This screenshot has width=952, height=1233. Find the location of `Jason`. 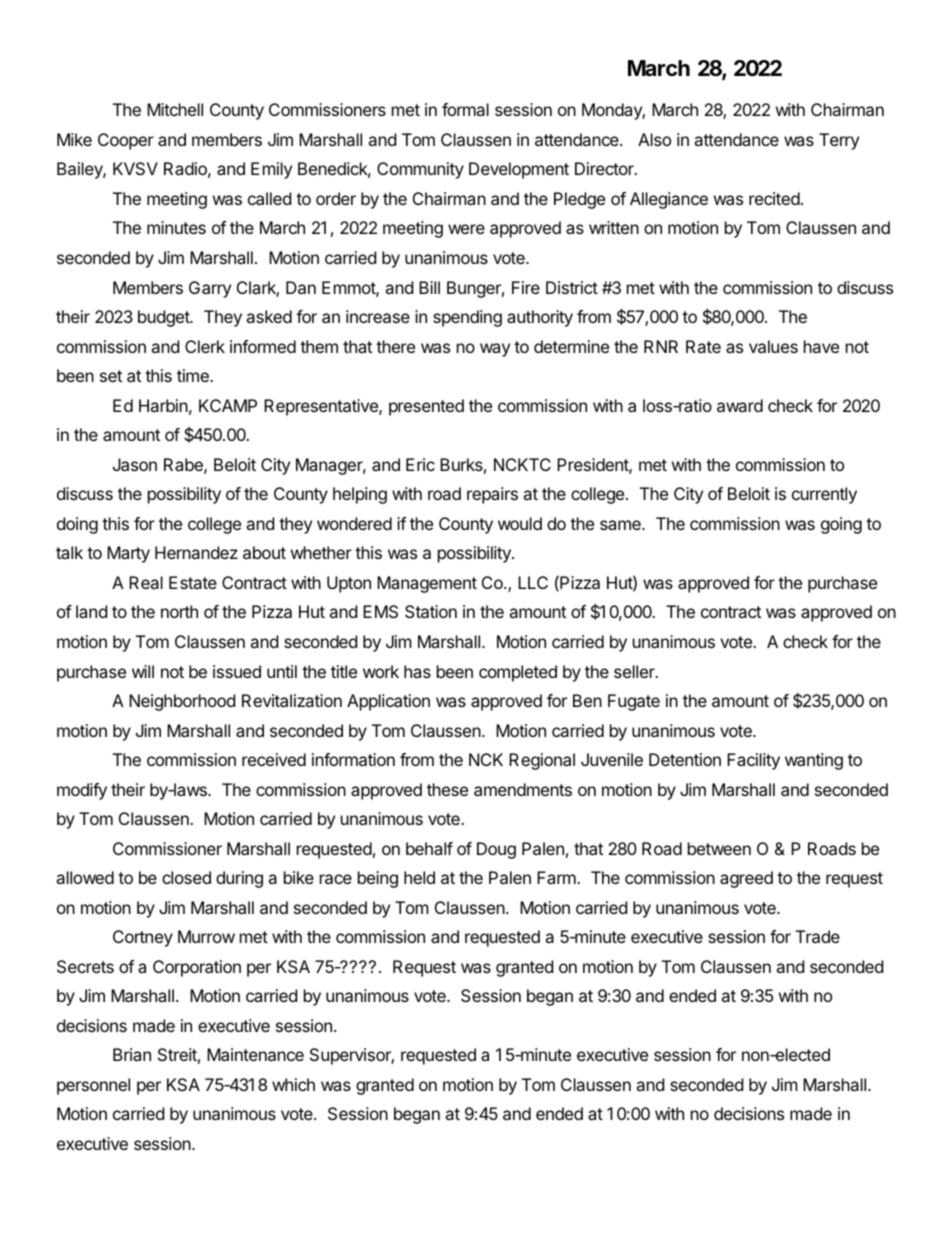

Jason is located at coordinates (135, 464).
